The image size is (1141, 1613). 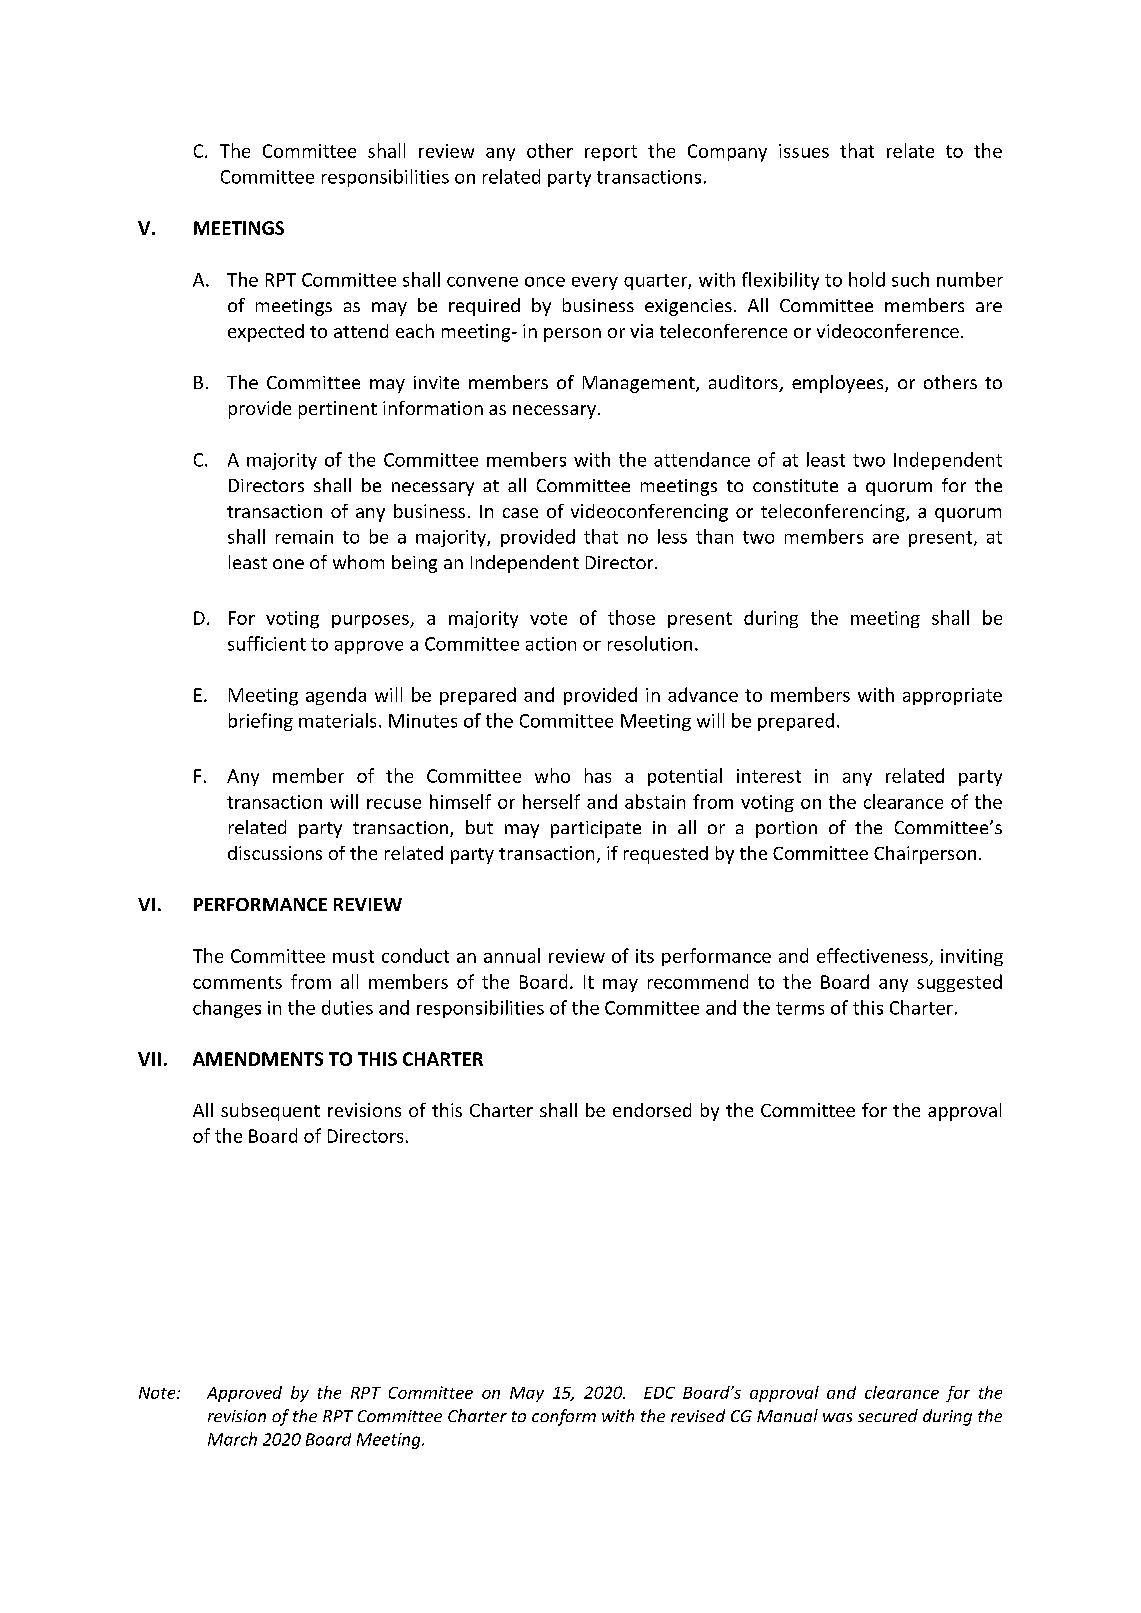 What do you see at coordinates (652, 1110) in the document?
I see `endorsed` at bounding box center [652, 1110].
